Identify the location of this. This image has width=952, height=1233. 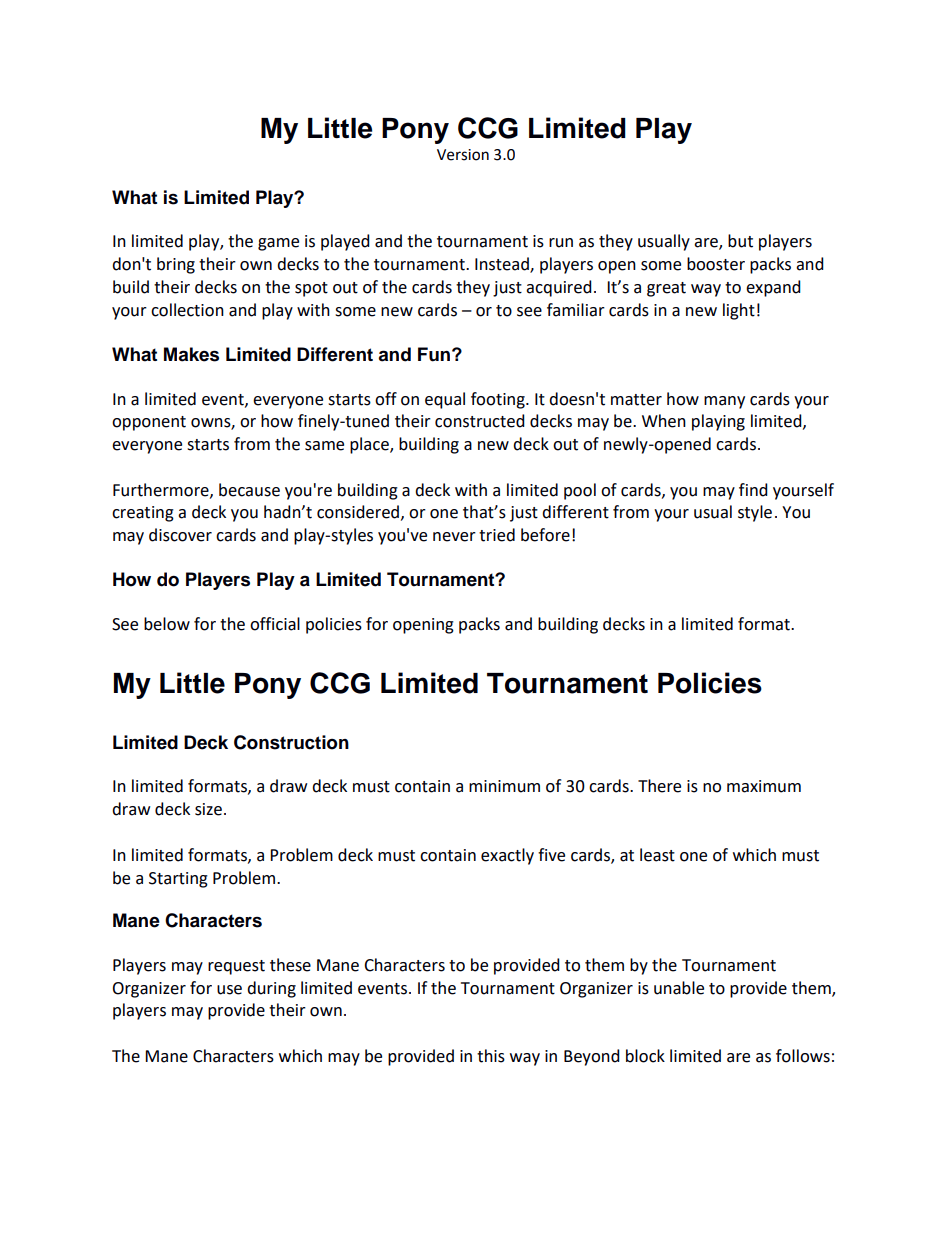
(491, 1056).
